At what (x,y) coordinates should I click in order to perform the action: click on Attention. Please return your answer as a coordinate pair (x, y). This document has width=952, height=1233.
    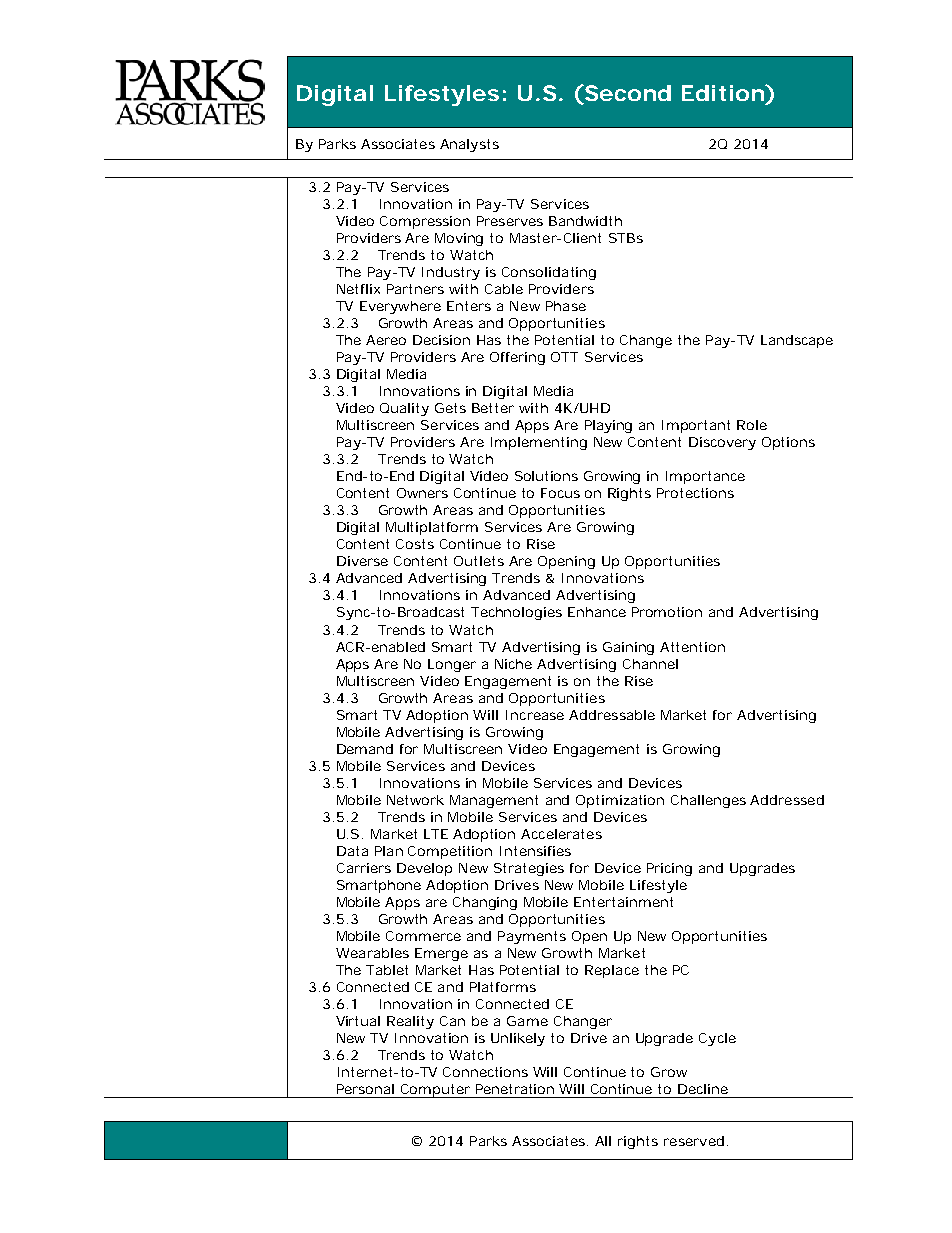
    Looking at the image, I should click on (692, 647).
